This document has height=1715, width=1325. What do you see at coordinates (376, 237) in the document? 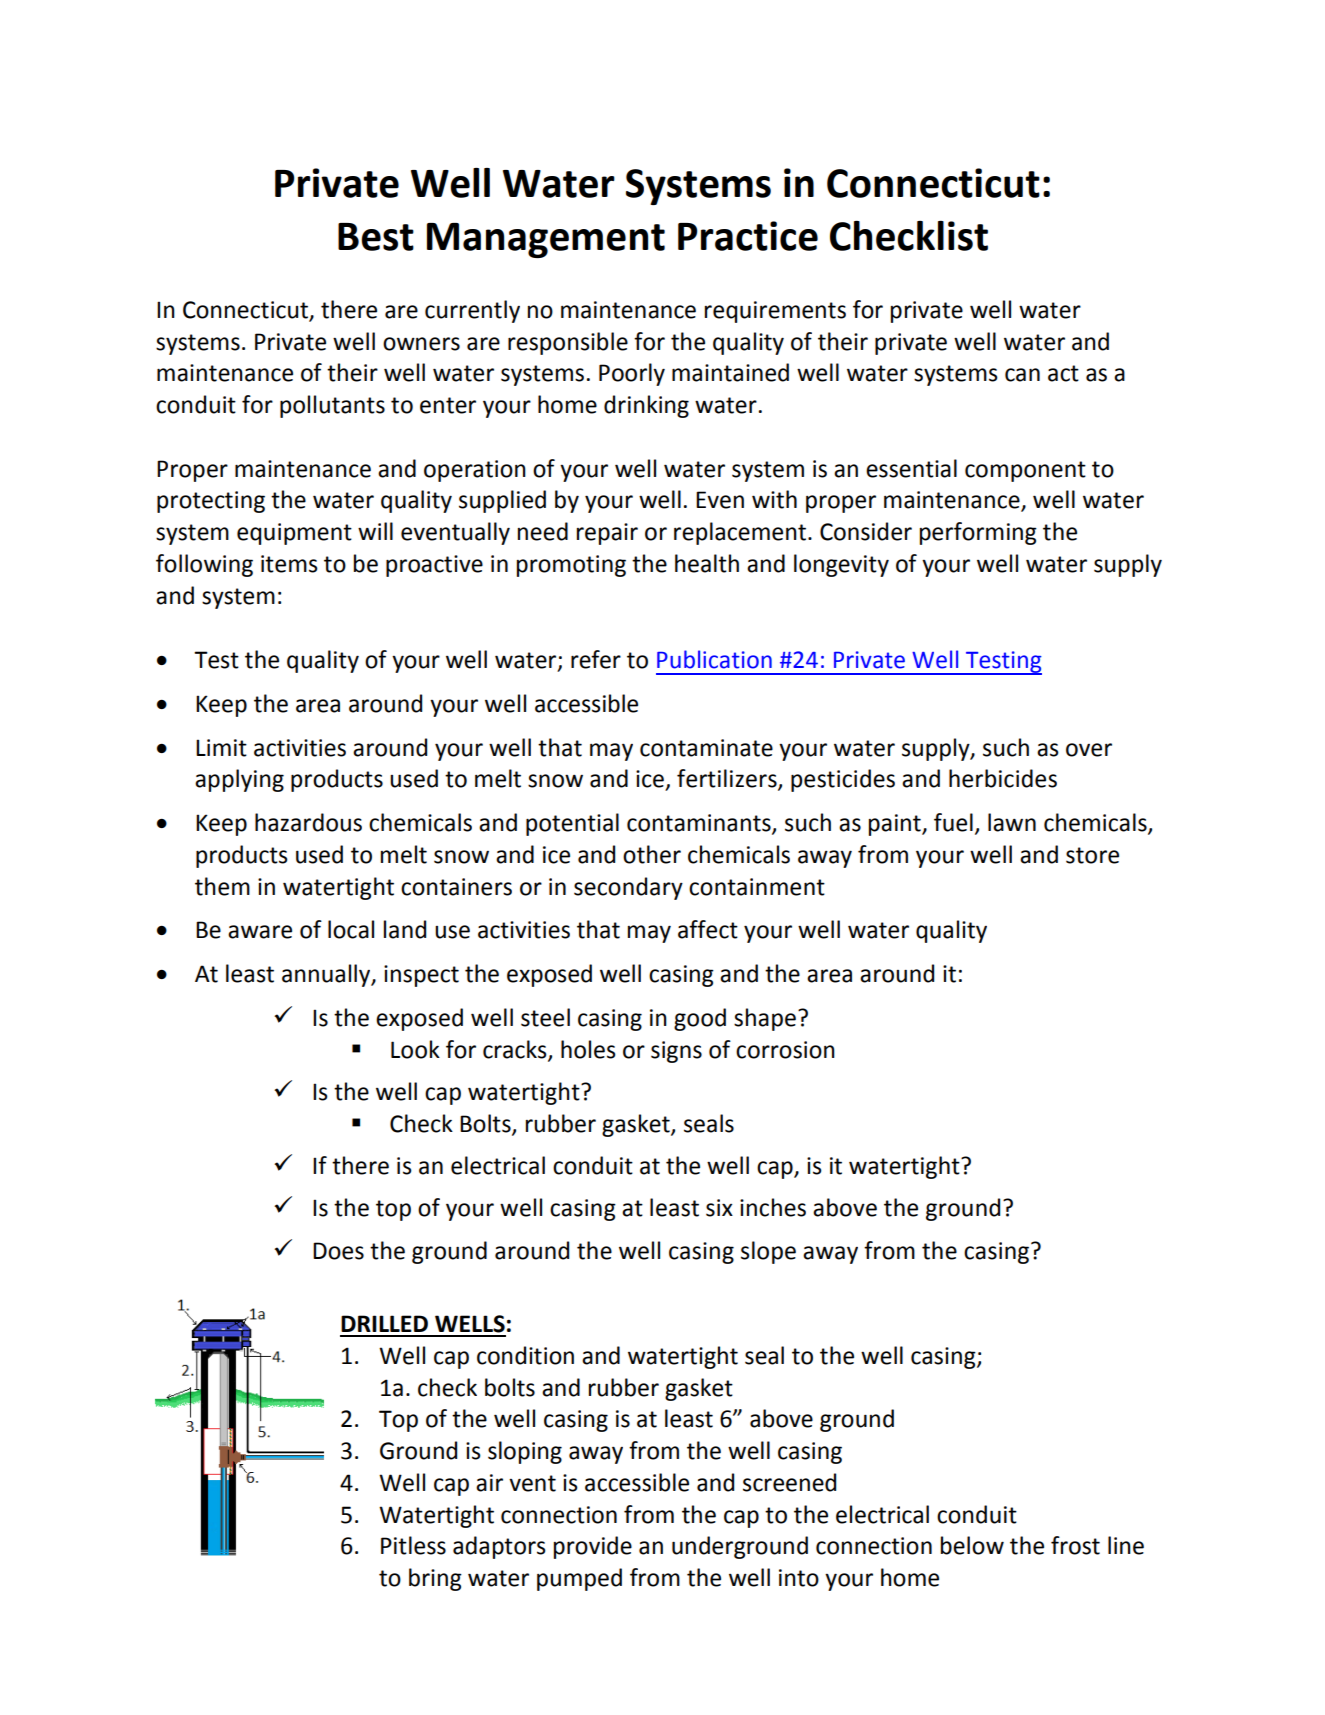
I see `Best` at bounding box center [376, 237].
